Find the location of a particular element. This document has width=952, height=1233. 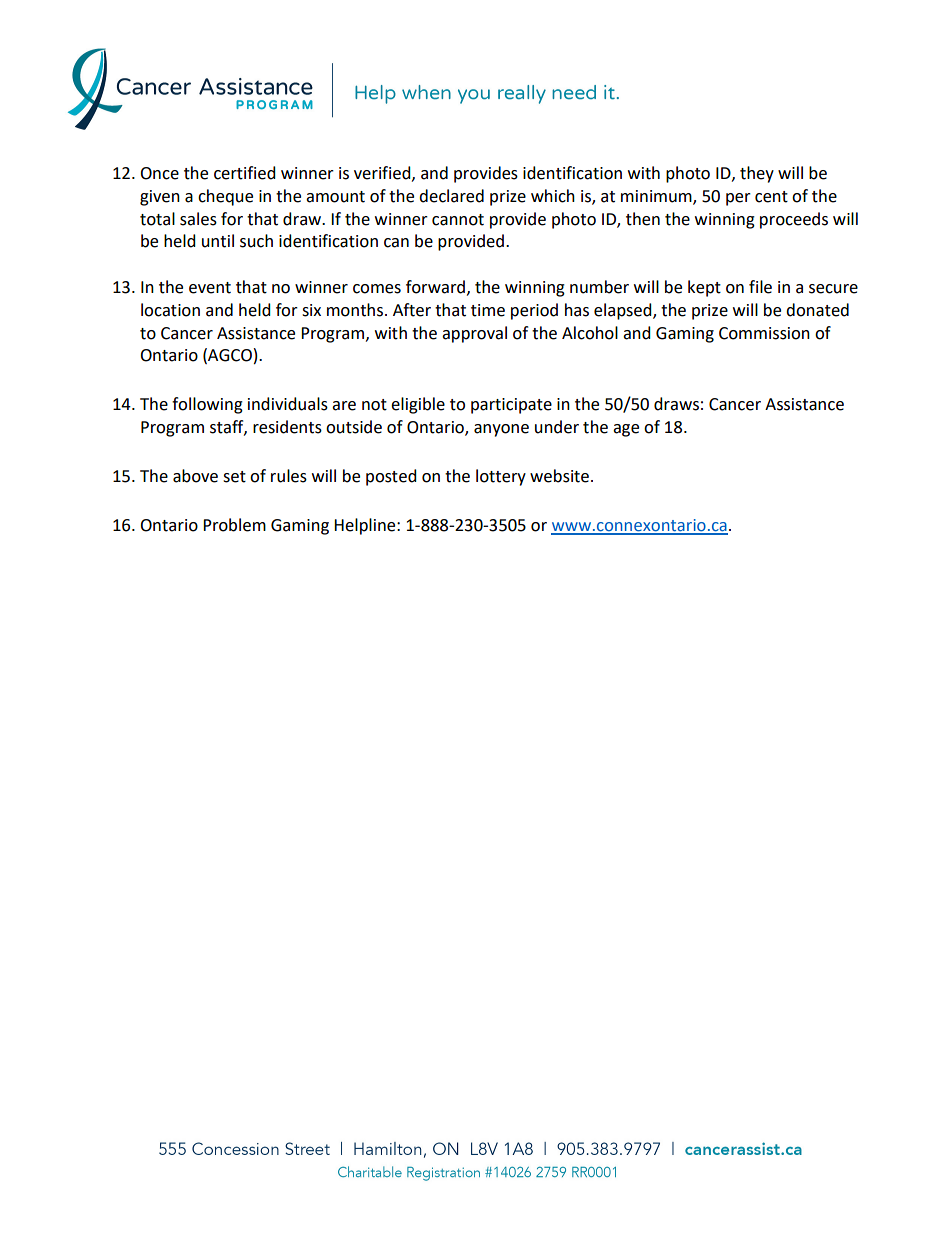

Commission is located at coordinates (764, 333).
